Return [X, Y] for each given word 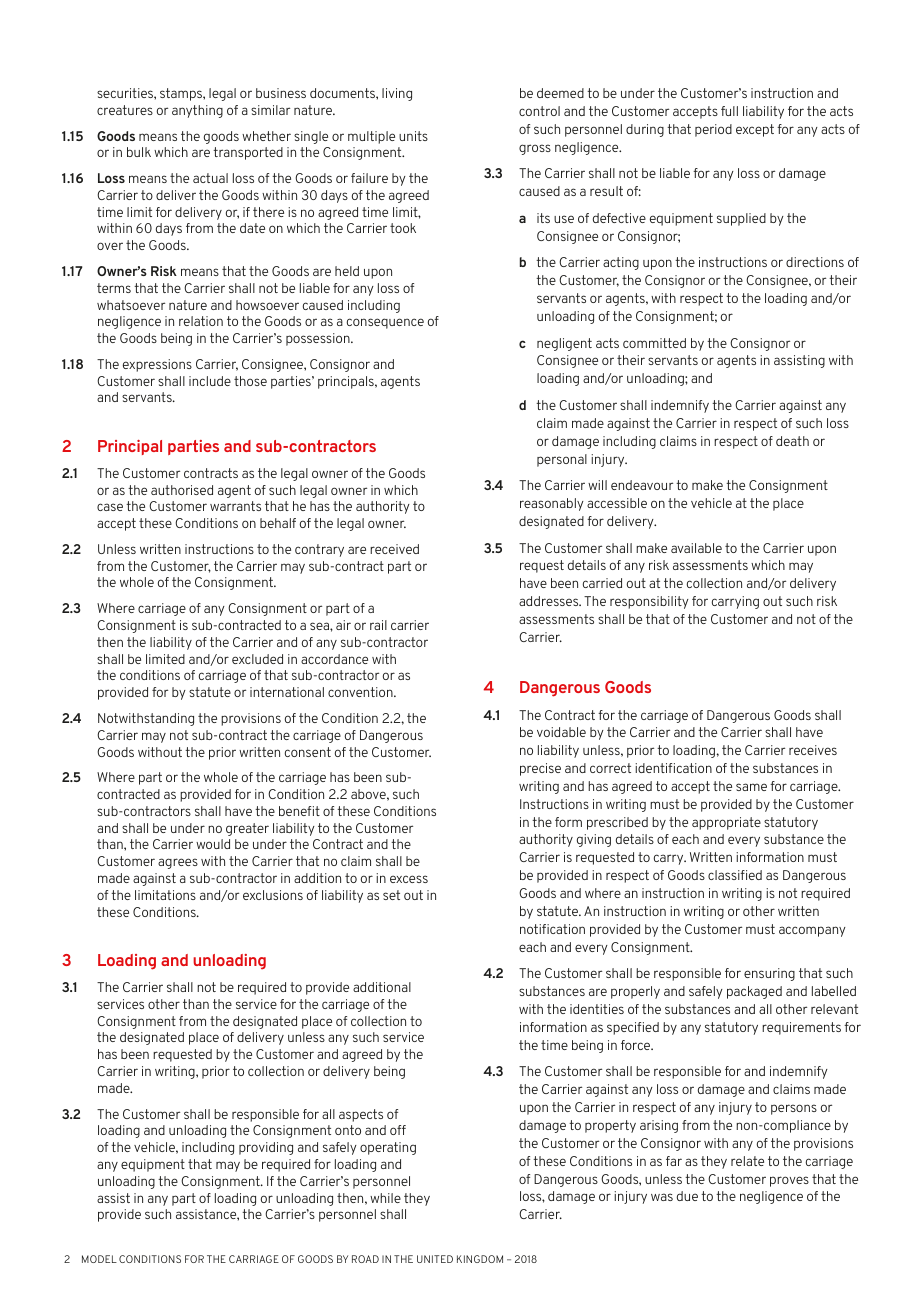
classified [735, 875]
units [413, 136]
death [792, 441]
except [755, 130]
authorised [182, 490]
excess [409, 879]
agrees [178, 863]
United [435, 1259]
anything [197, 111]
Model [99, 1259]
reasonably [552, 504]
